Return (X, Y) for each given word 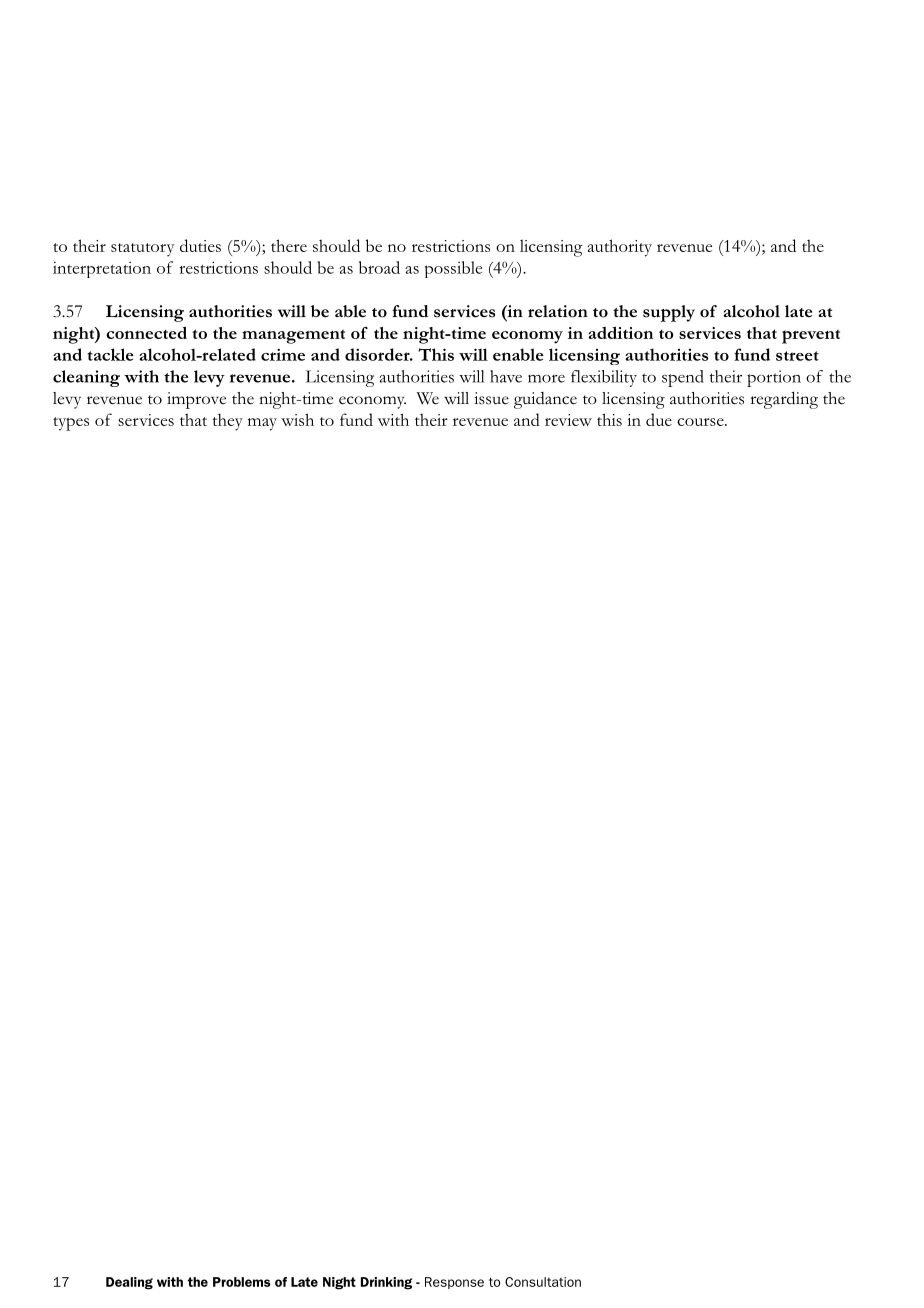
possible (453, 269)
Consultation (543, 1282)
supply (669, 313)
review (568, 420)
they (228, 422)
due (659, 419)
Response (454, 1283)
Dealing (129, 1283)
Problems (242, 1282)
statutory (142, 250)
